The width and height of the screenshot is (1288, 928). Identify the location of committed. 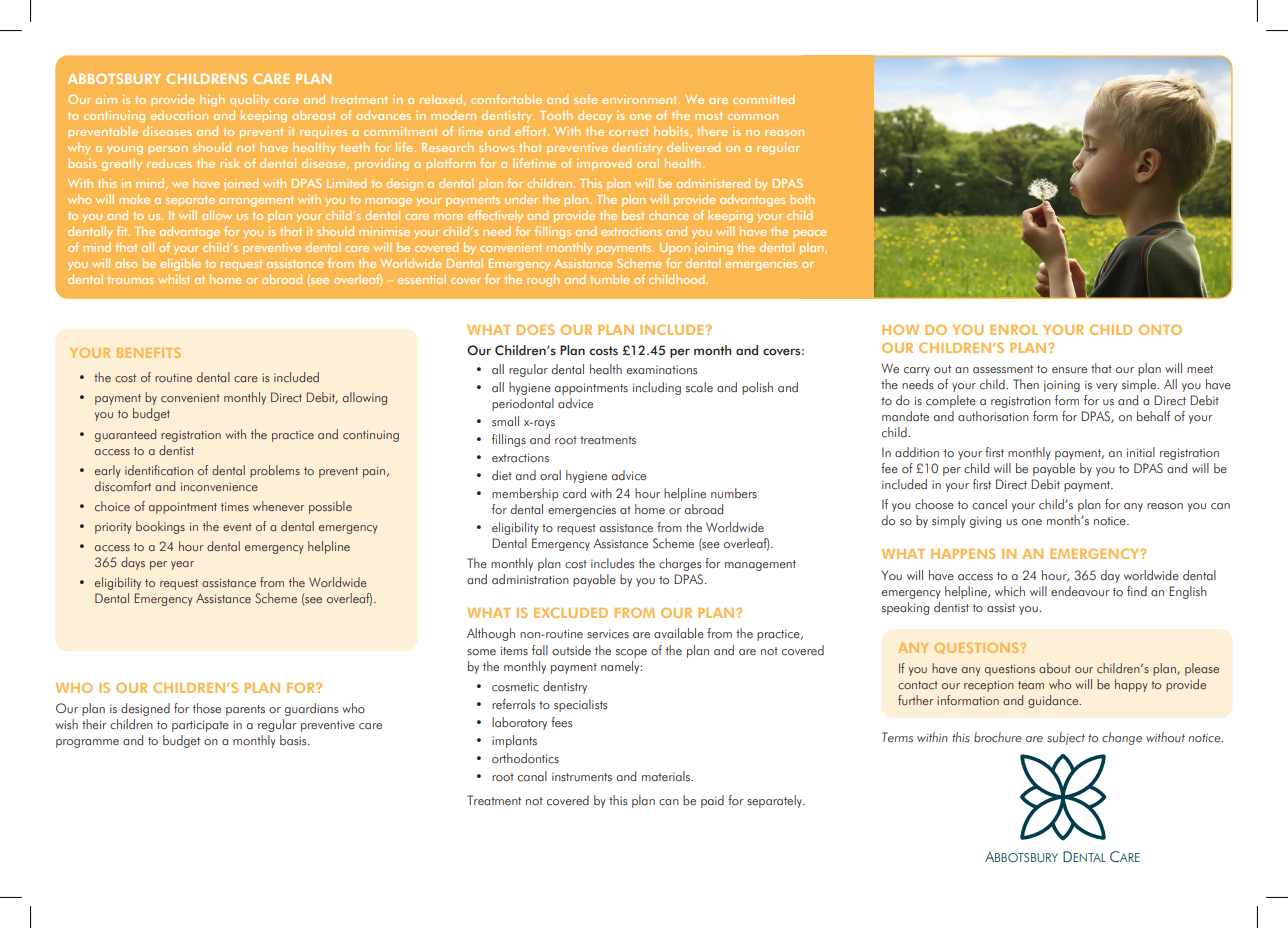
(763, 99).
